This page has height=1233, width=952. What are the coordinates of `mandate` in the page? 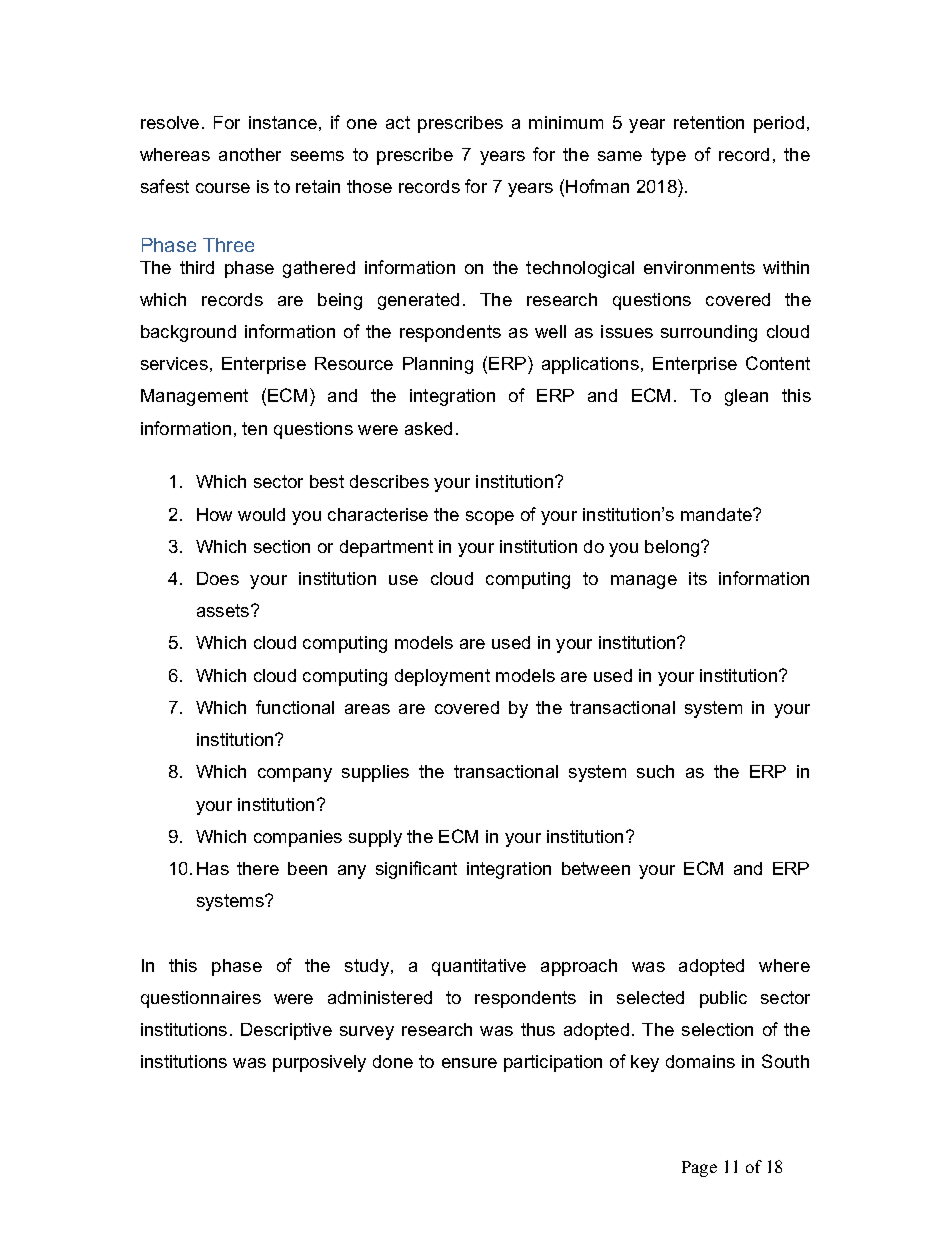 It's located at (717, 514).
